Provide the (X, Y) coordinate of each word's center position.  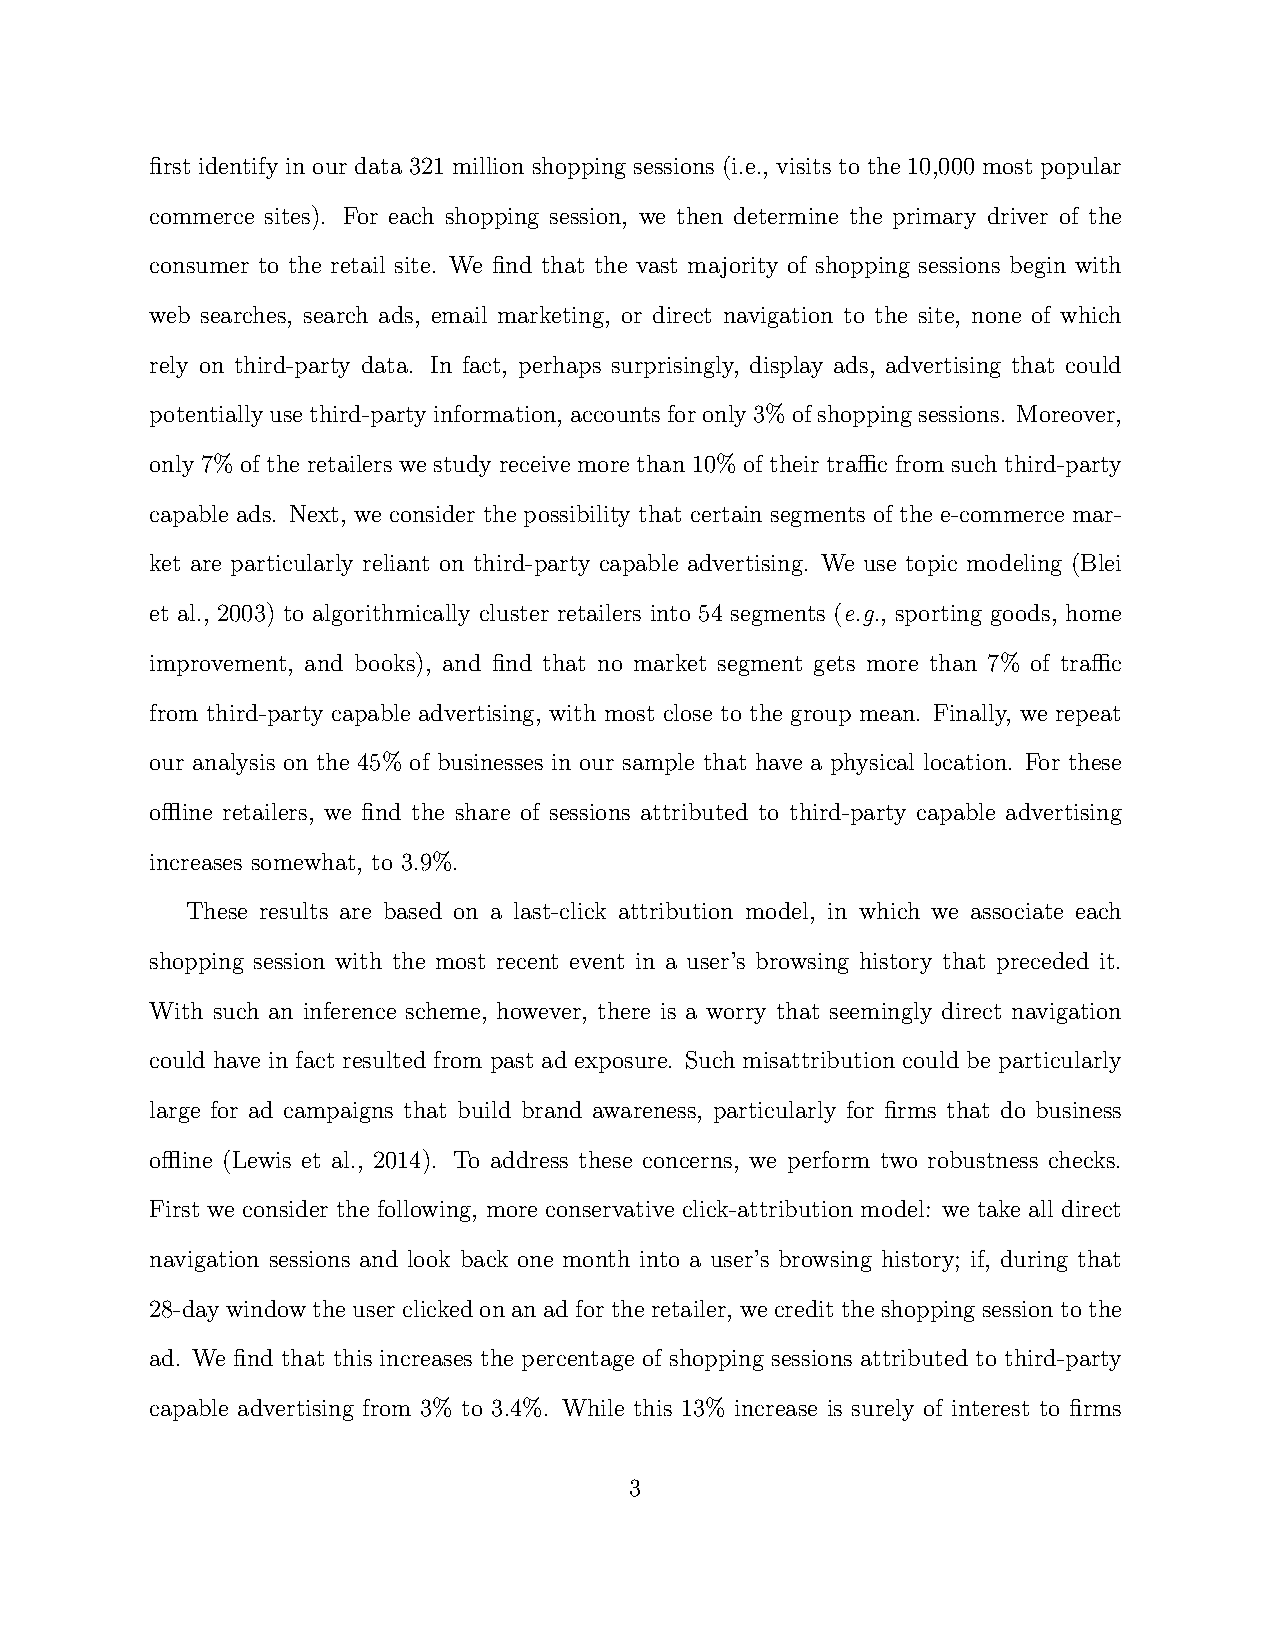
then (700, 215)
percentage (578, 1361)
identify (238, 168)
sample (658, 764)
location (965, 761)
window (266, 1308)
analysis (234, 764)
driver (1018, 215)
